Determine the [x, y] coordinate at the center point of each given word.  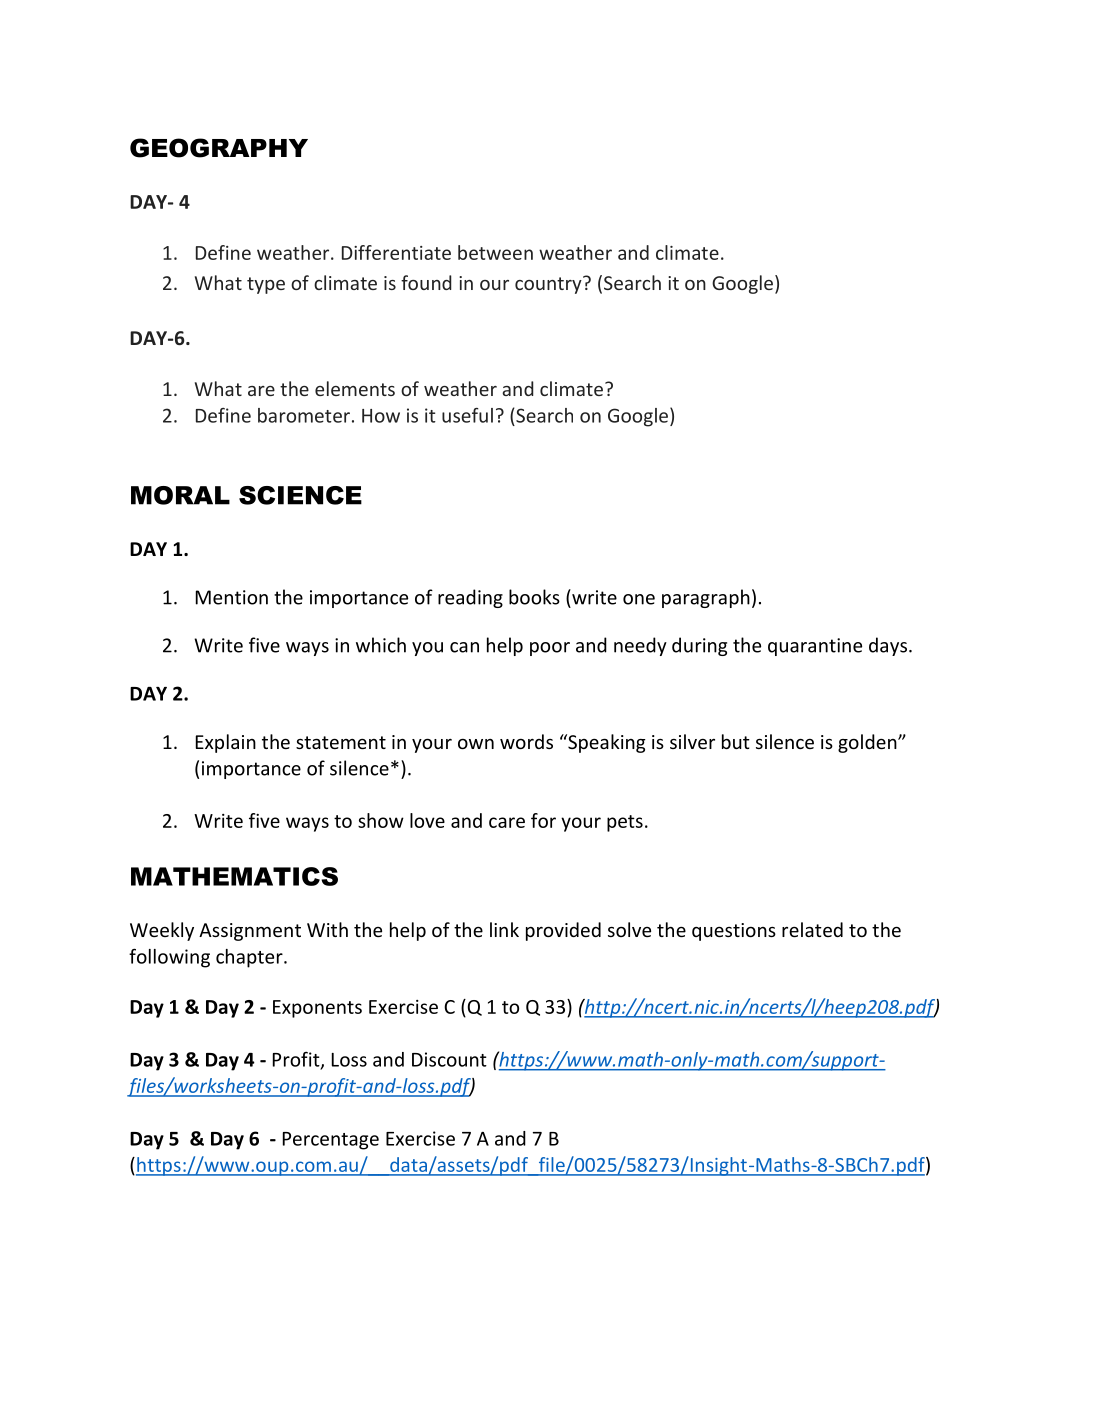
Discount [449, 1059]
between [495, 252]
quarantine [815, 647]
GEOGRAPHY [219, 148]
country [549, 285]
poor [550, 649]
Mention [232, 597]
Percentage [331, 1141]
